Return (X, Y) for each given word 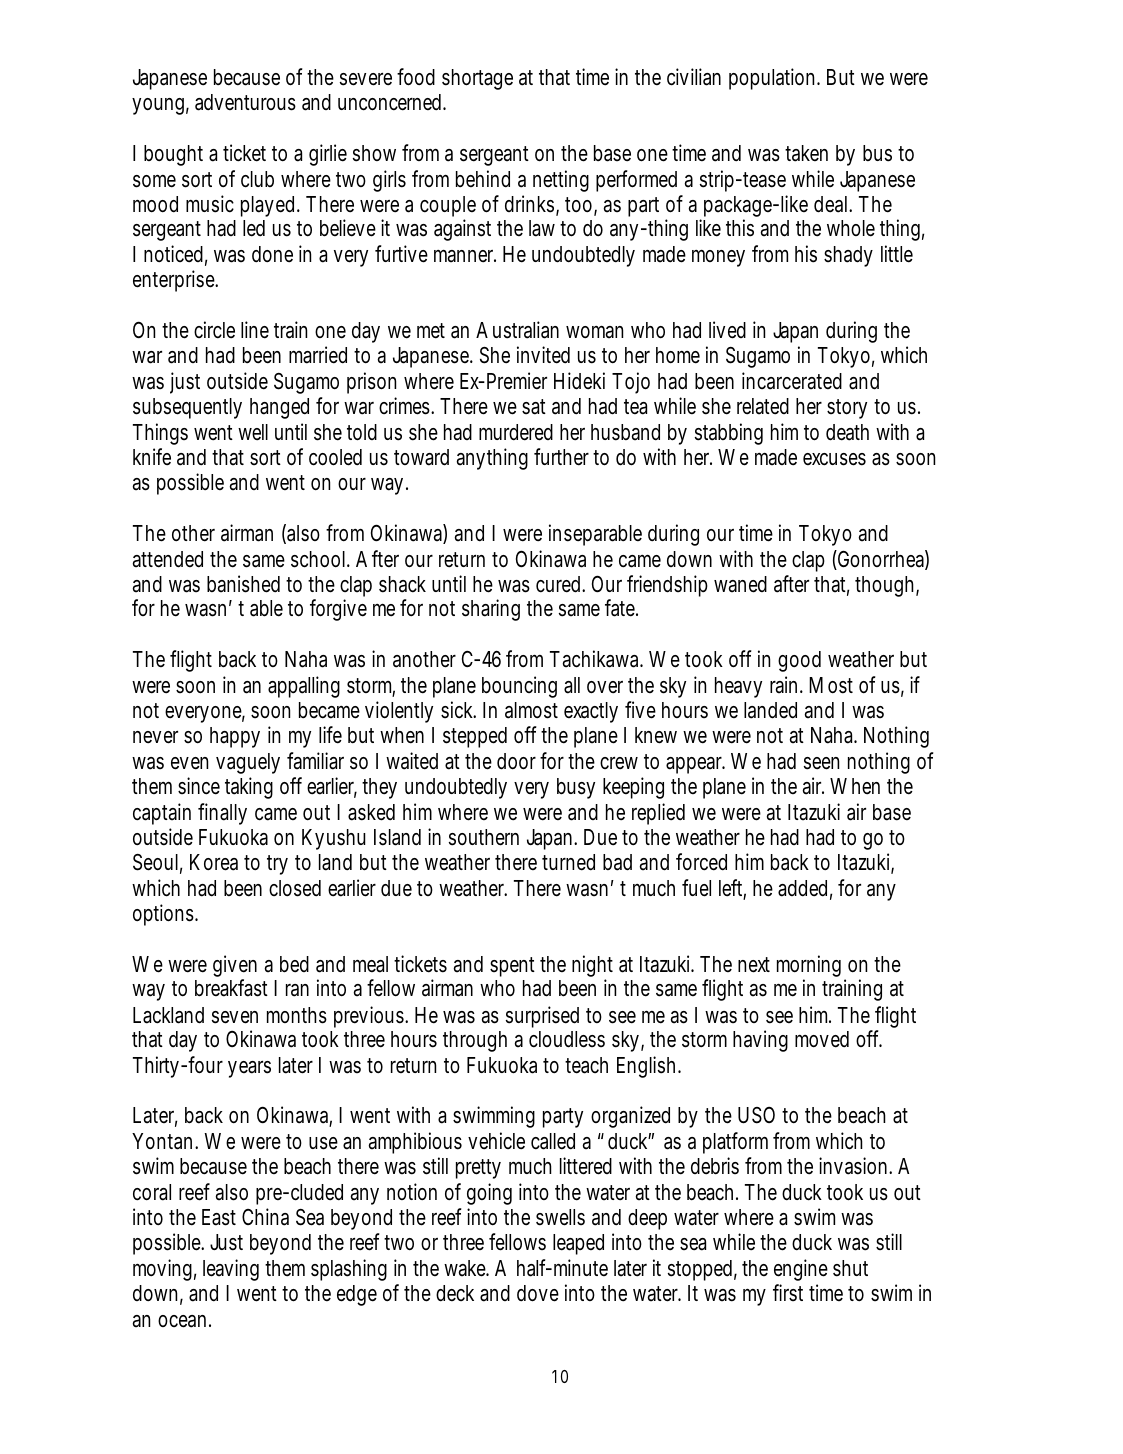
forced (701, 862)
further (561, 457)
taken (806, 153)
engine (801, 1270)
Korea (214, 862)
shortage (477, 79)
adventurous (245, 102)
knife (152, 457)
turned (568, 862)
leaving (231, 1270)
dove (538, 1293)
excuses (834, 459)
